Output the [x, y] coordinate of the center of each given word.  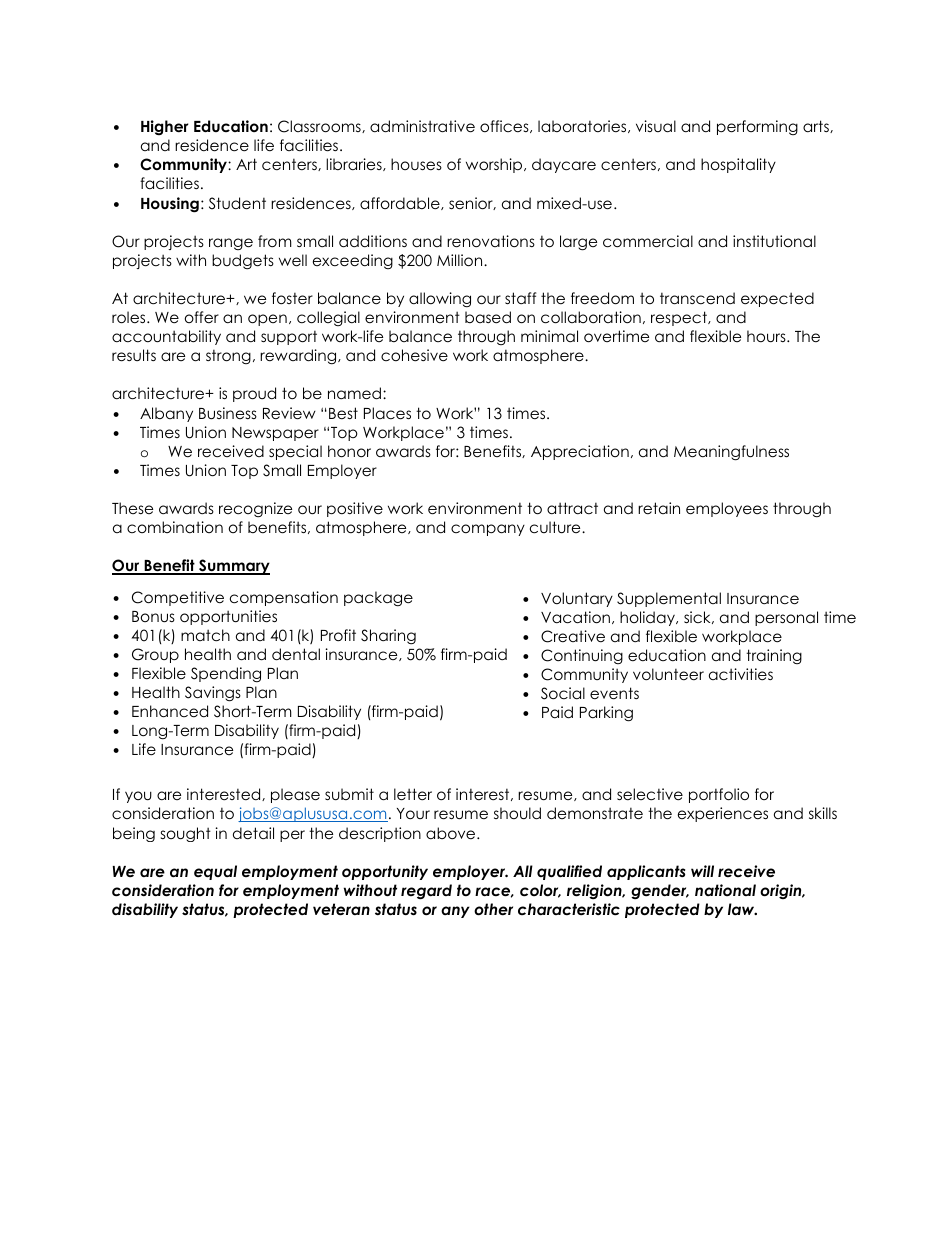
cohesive [414, 355]
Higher [165, 127]
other [493, 909]
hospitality [738, 165]
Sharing [388, 637]
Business [228, 413]
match [205, 635]
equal [215, 872]
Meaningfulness [731, 453]
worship [495, 165]
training [774, 656]
